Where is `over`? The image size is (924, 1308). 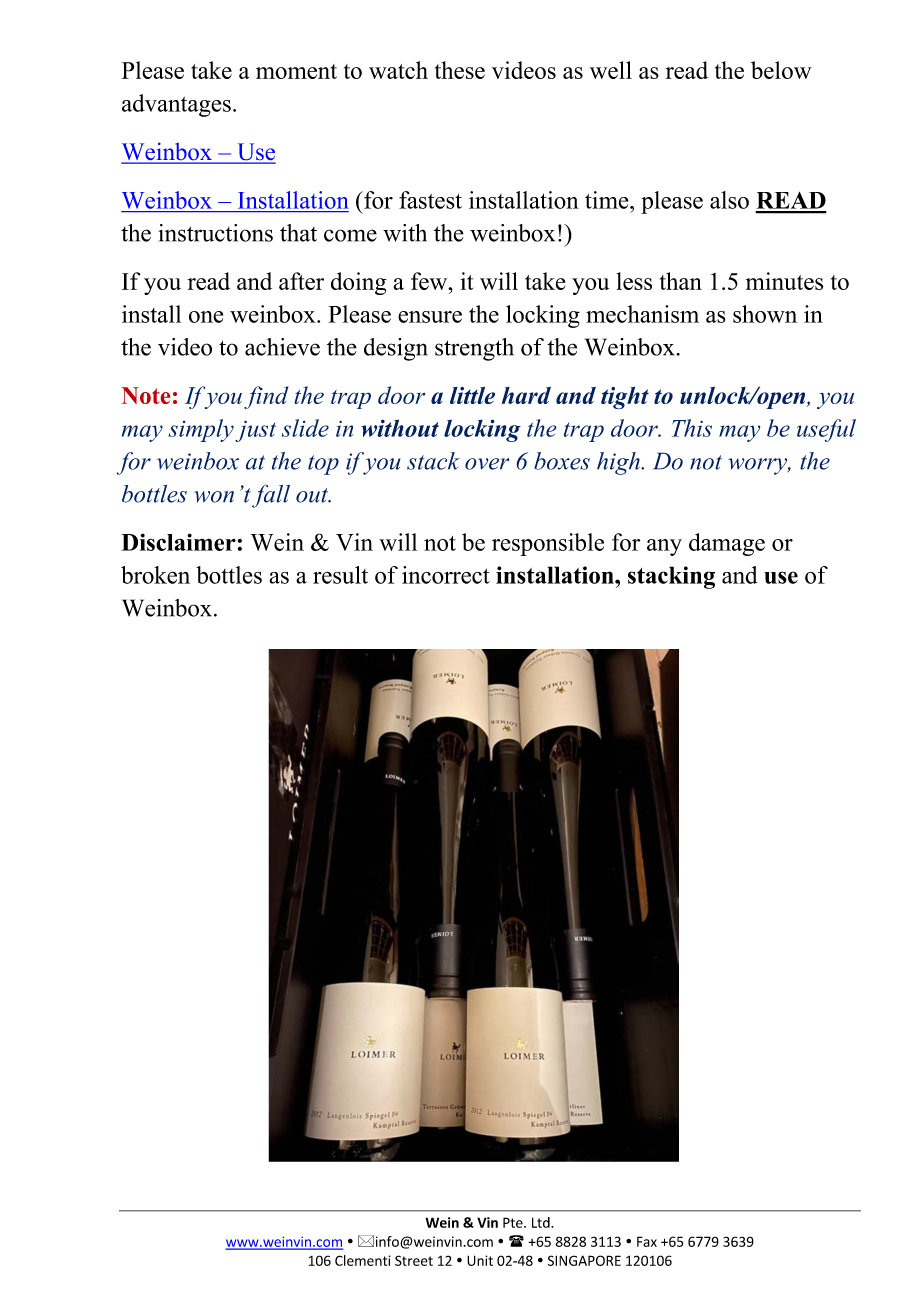 over is located at coordinates (487, 464).
